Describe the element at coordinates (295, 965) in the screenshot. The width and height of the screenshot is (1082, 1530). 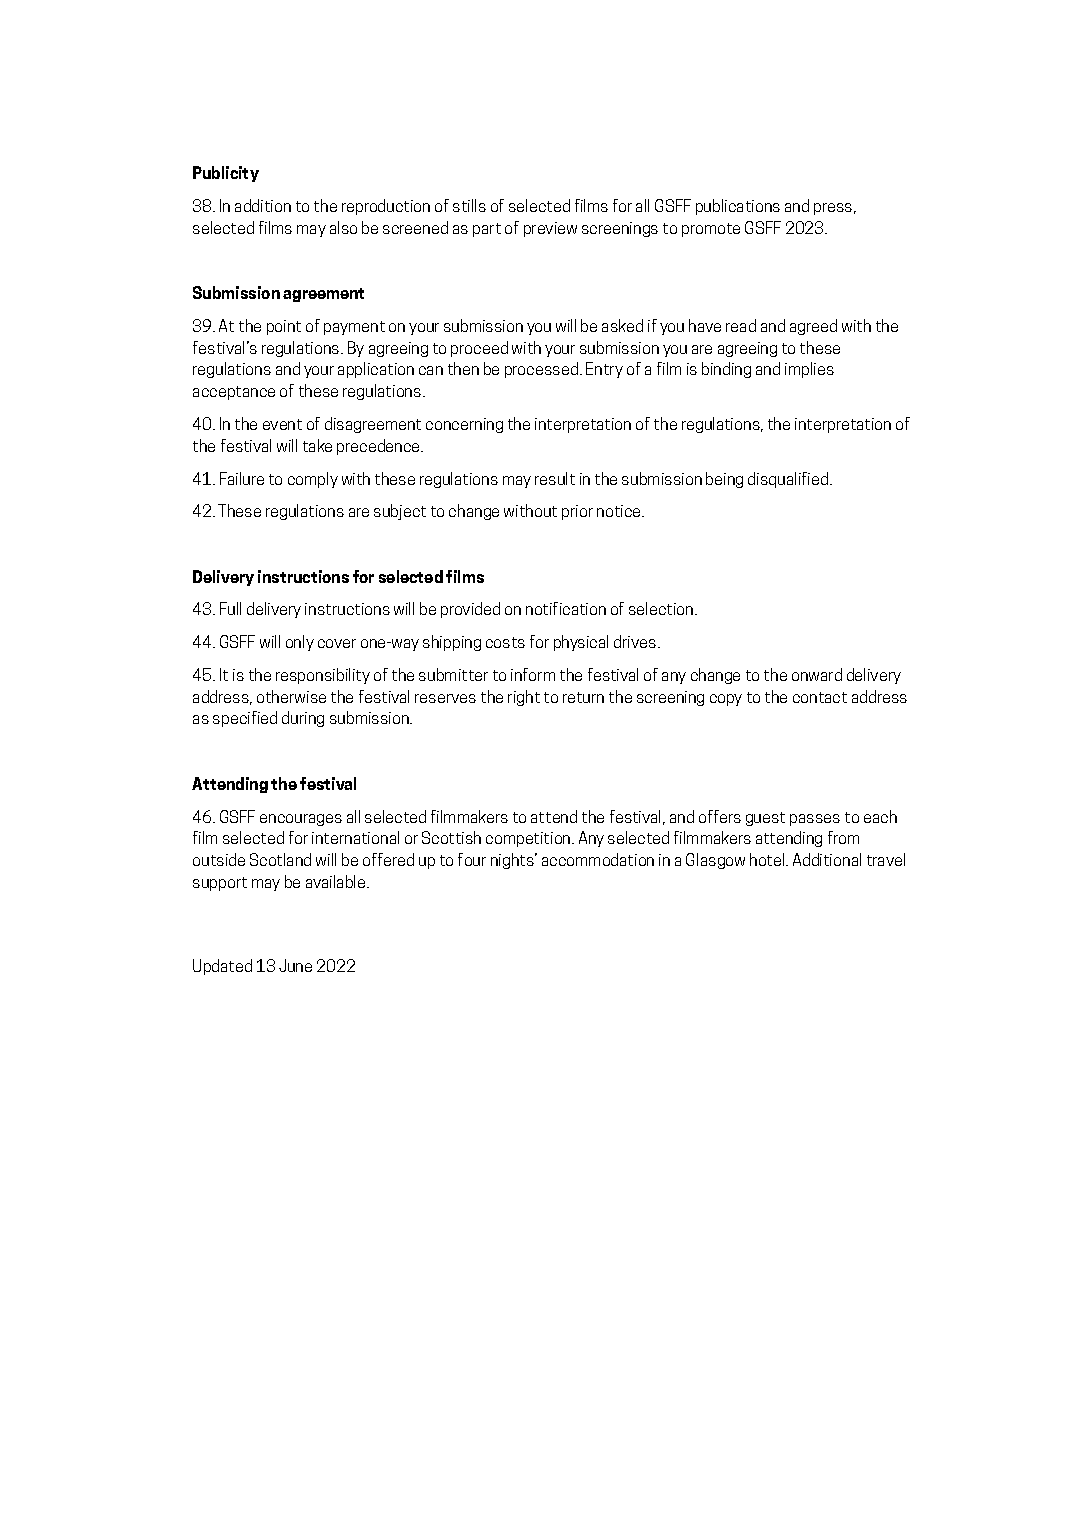
I see `June` at that location.
